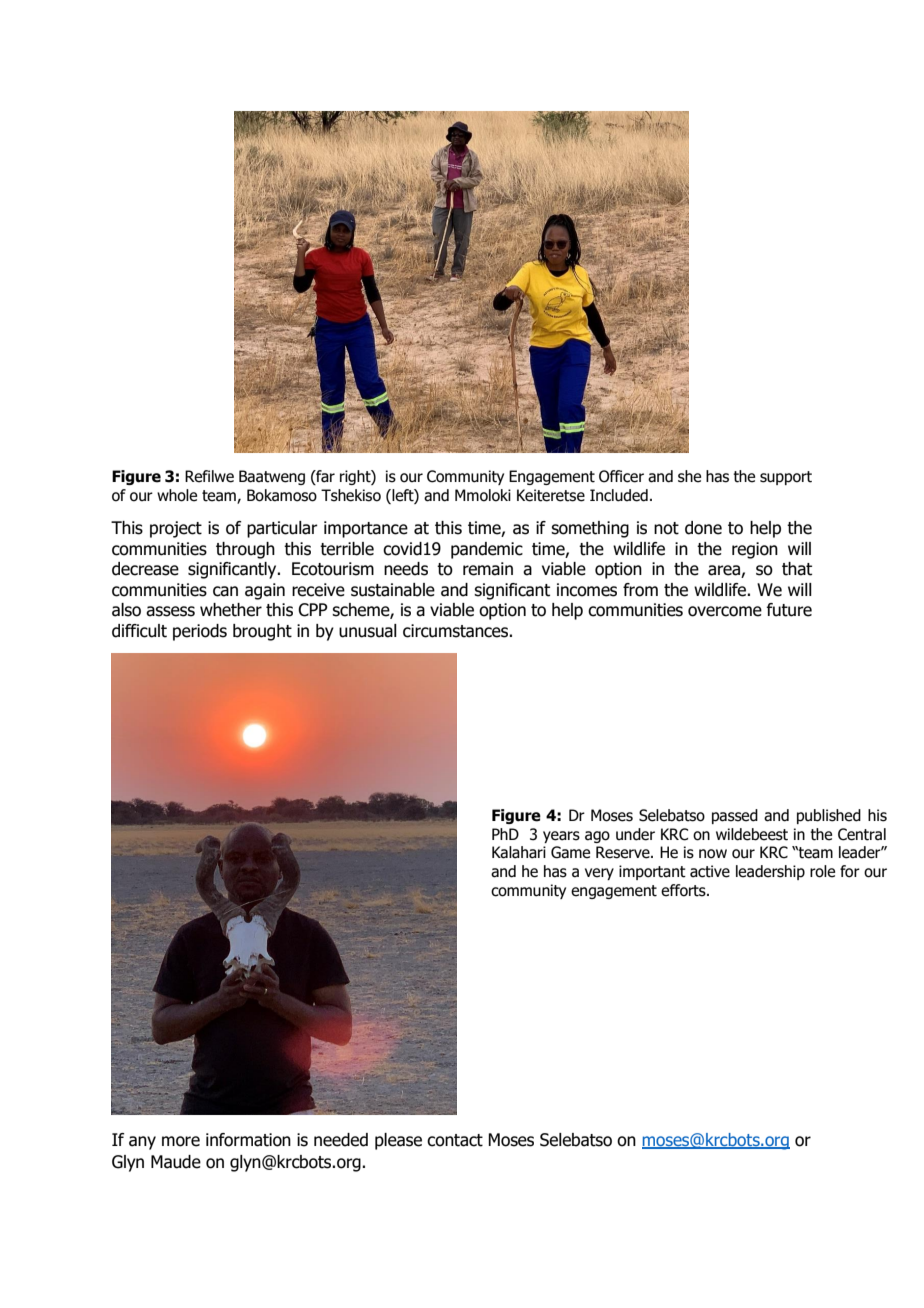 Image resolution: width=924 pixels, height=1308 pixels. Describe the element at coordinates (599, 874) in the document. I see `very` at that location.
